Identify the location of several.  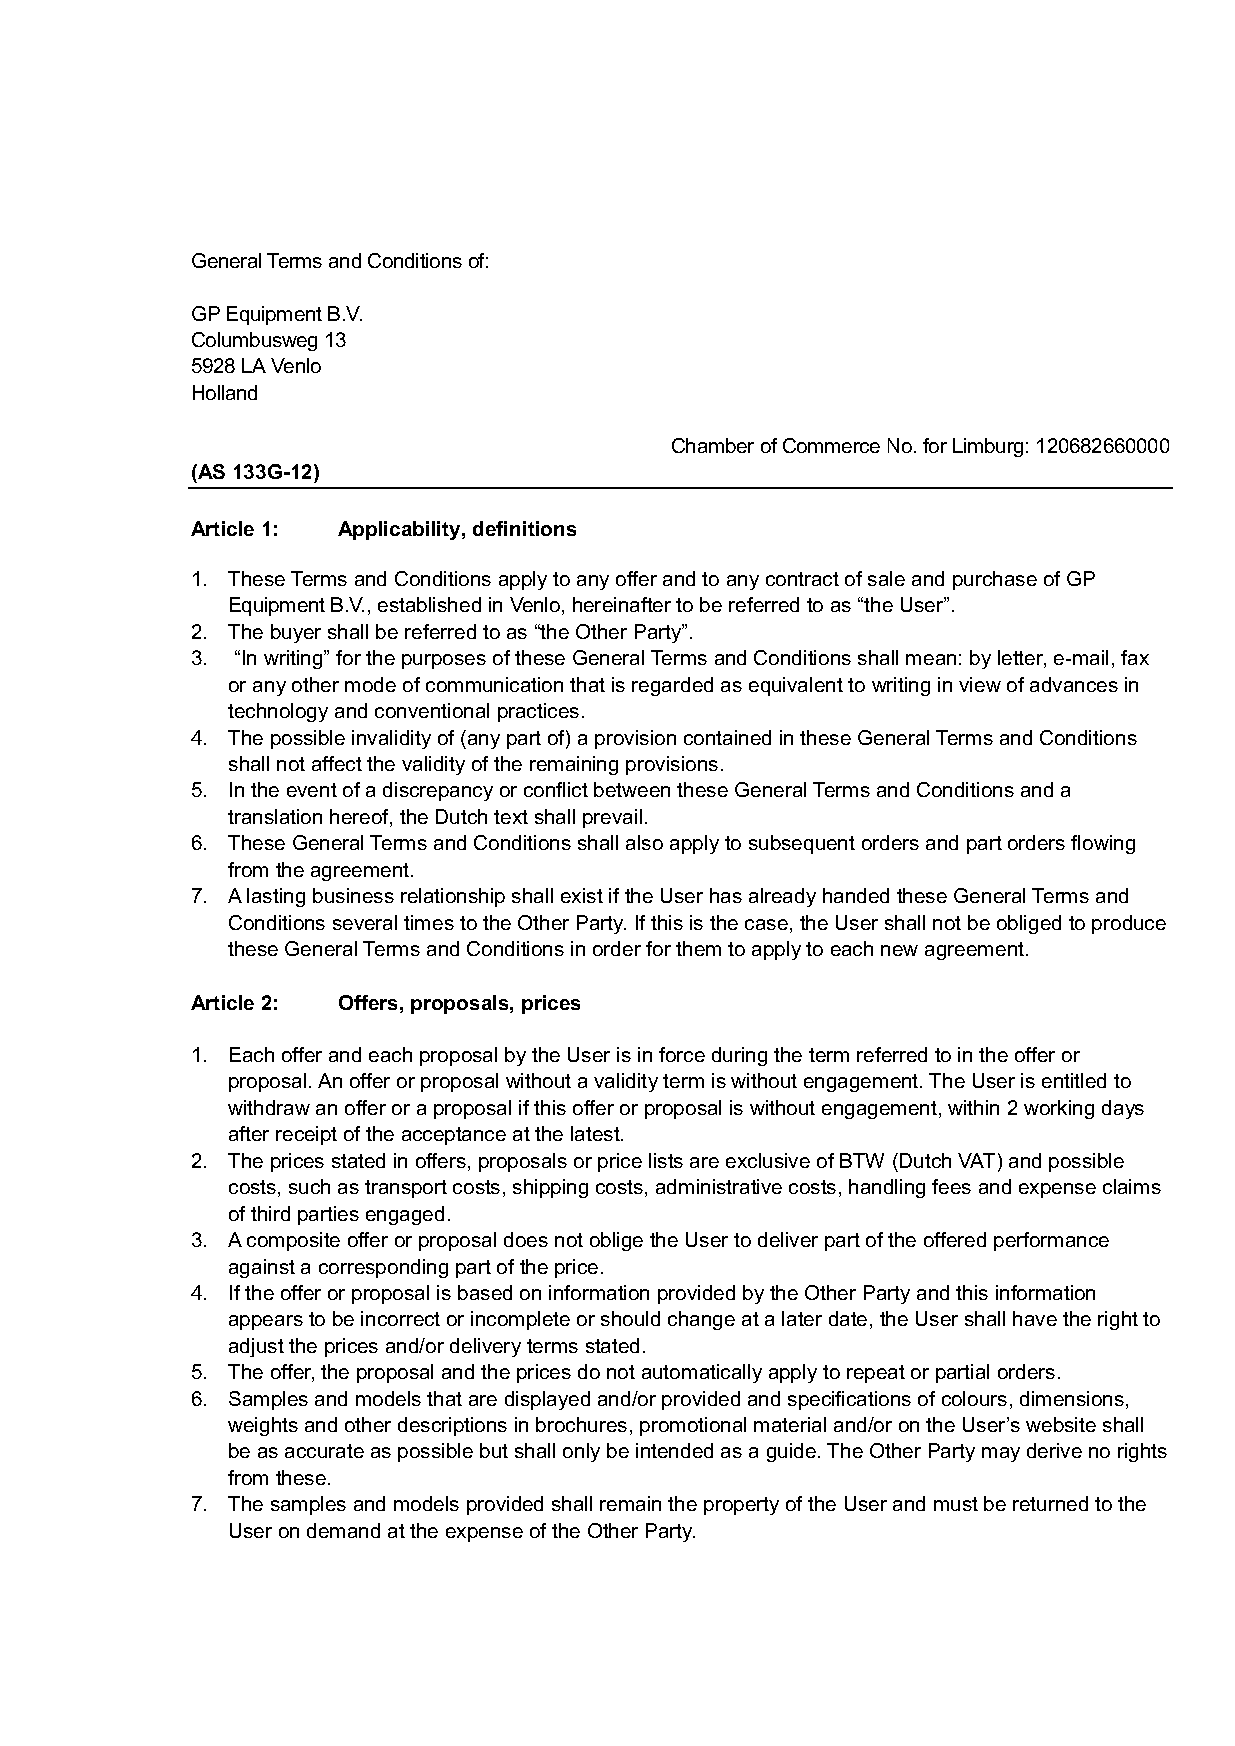
(365, 922).
